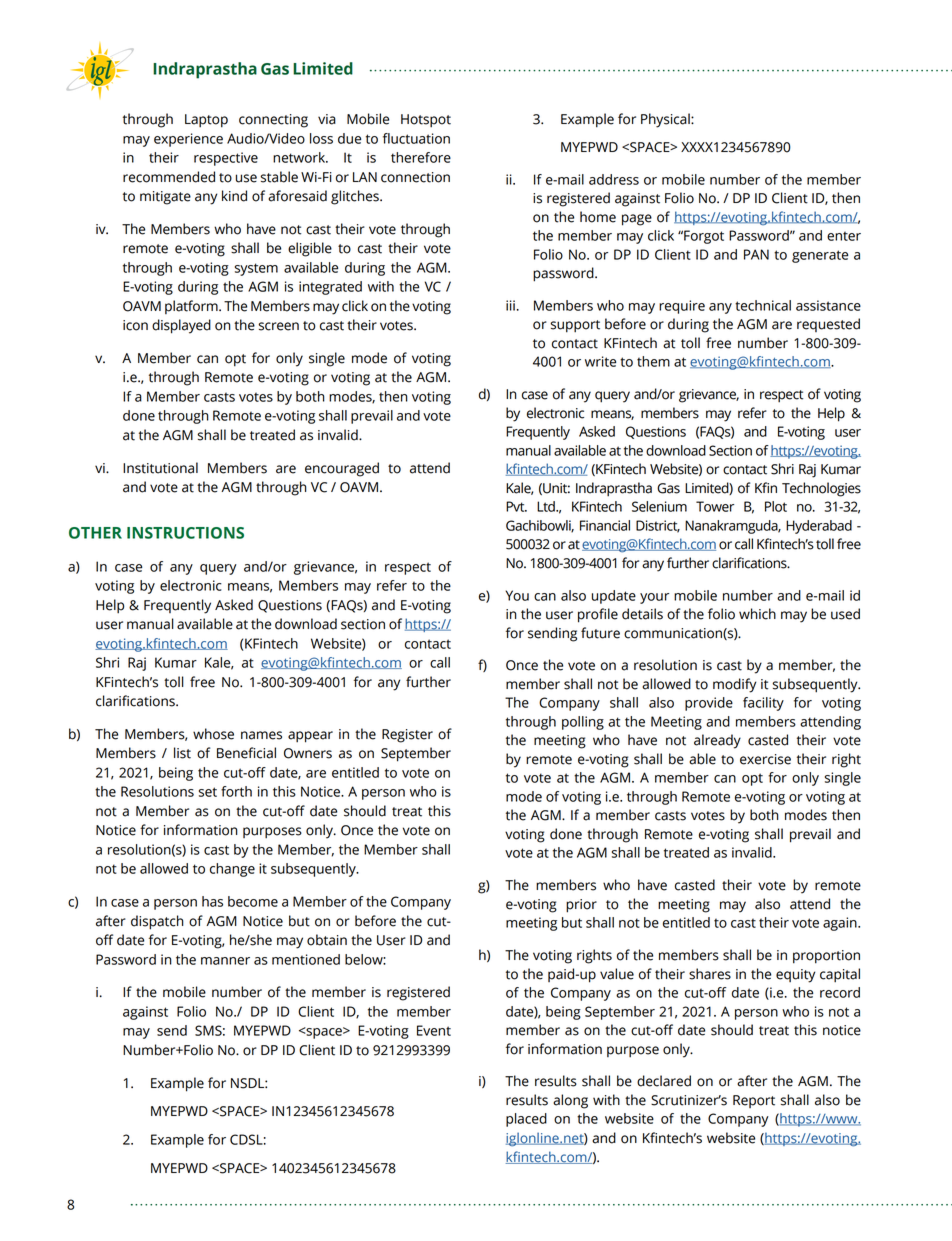 The image size is (952, 1241). I want to click on Institutional, so click(160, 468).
